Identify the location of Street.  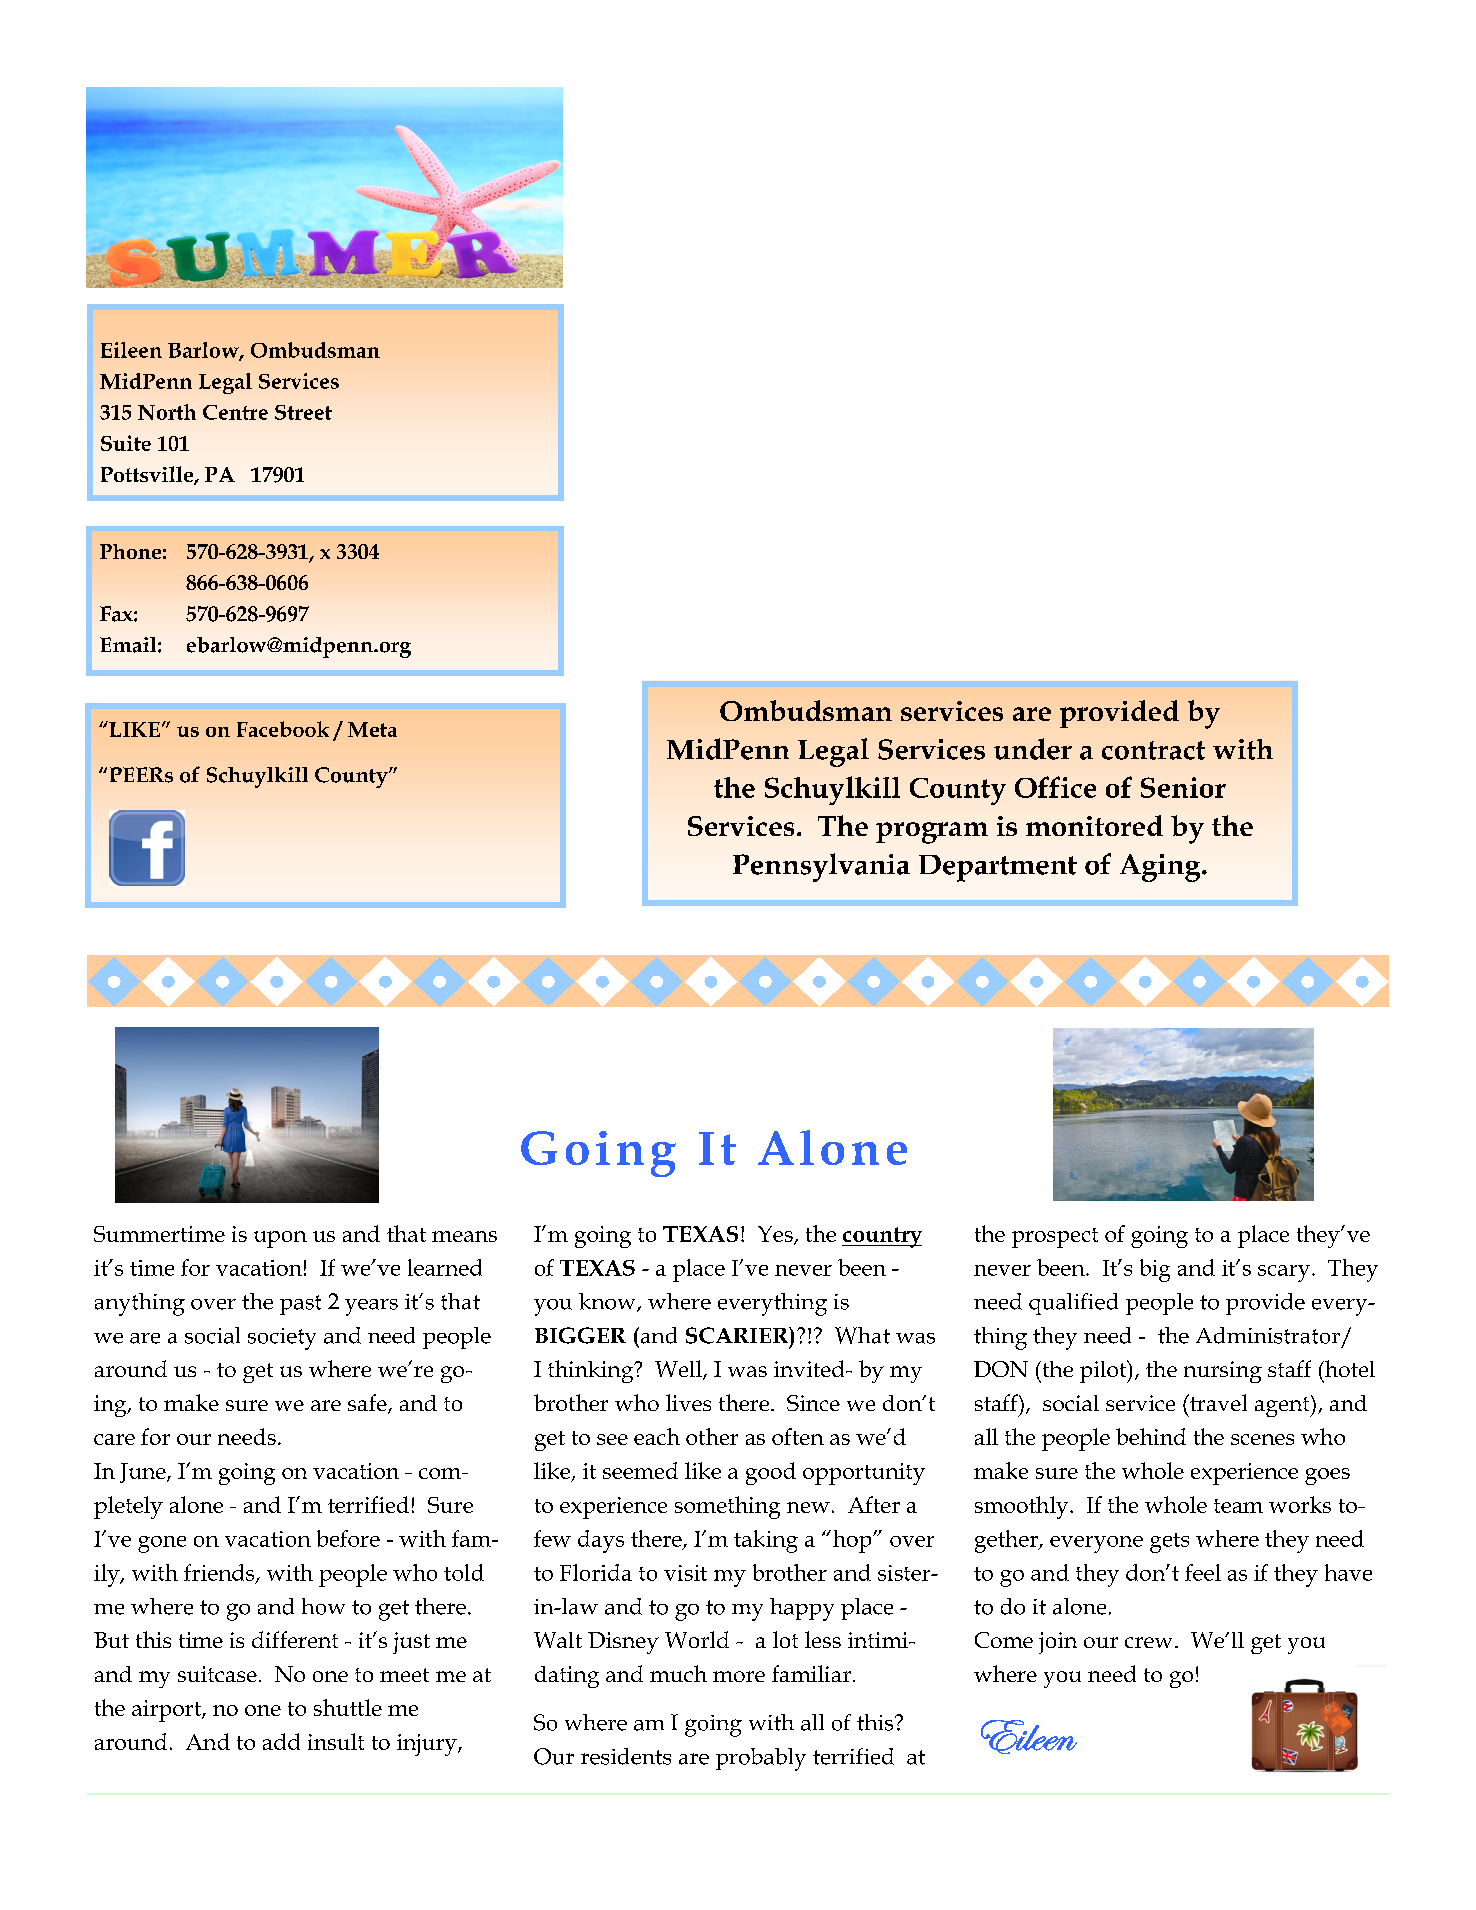
(303, 412).
